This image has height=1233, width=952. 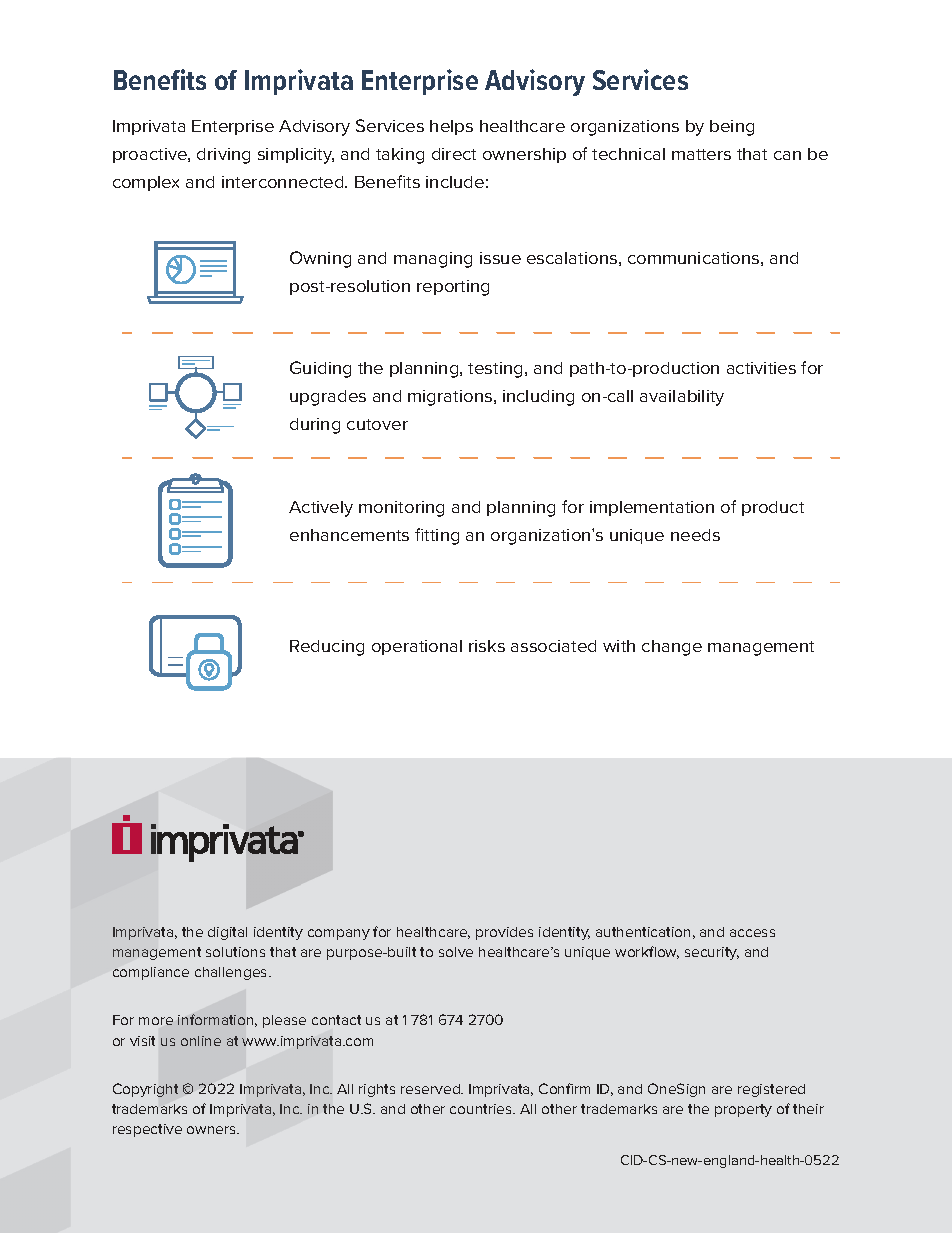 I want to click on change, so click(x=672, y=648).
